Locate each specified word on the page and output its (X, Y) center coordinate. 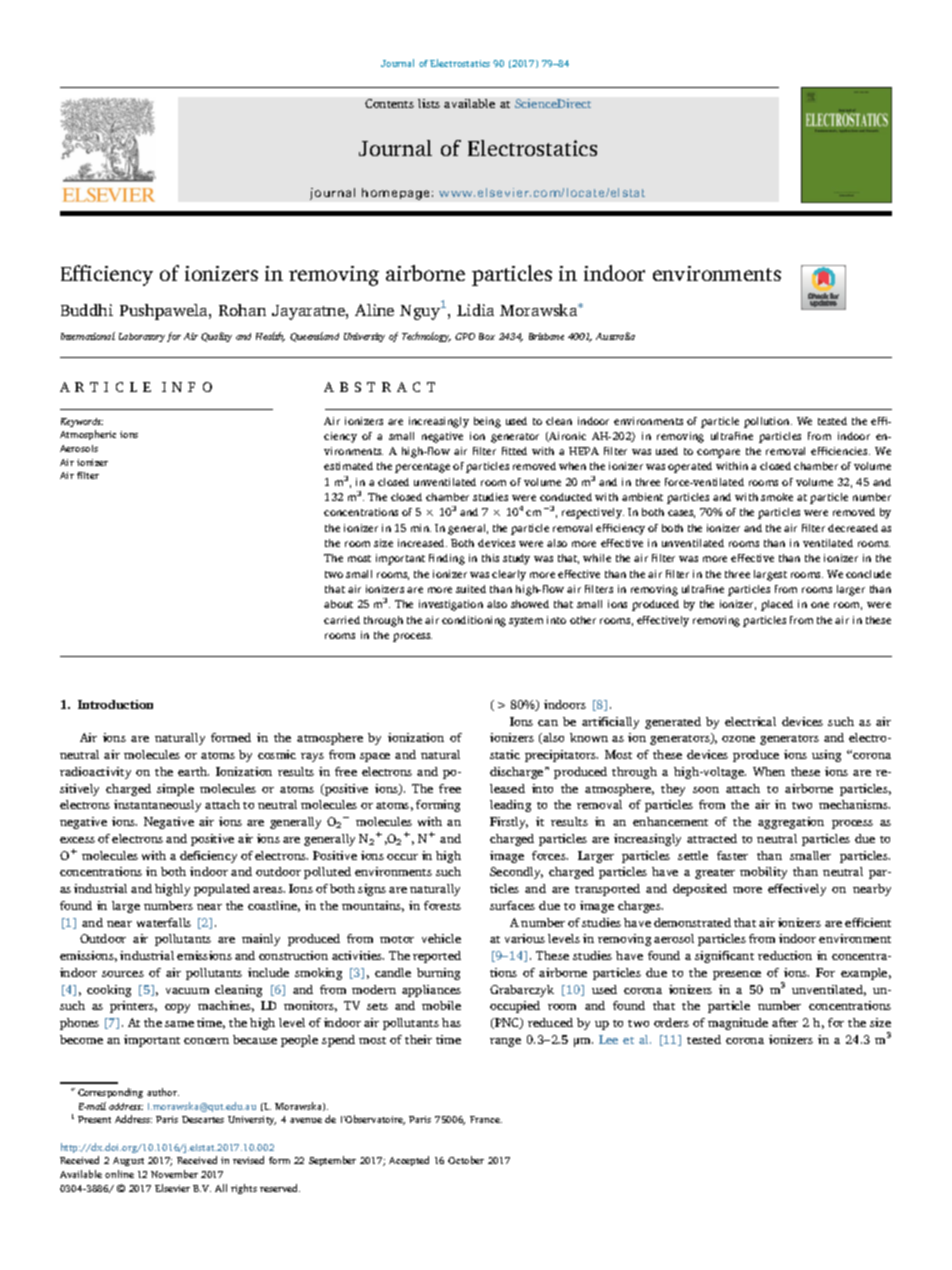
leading (510, 806)
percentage (422, 468)
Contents (389, 103)
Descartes (203, 1119)
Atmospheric (88, 435)
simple (175, 790)
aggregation (791, 823)
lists (429, 103)
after (785, 1022)
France (486, 1119)
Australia (615, 336)
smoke (777, 497)
